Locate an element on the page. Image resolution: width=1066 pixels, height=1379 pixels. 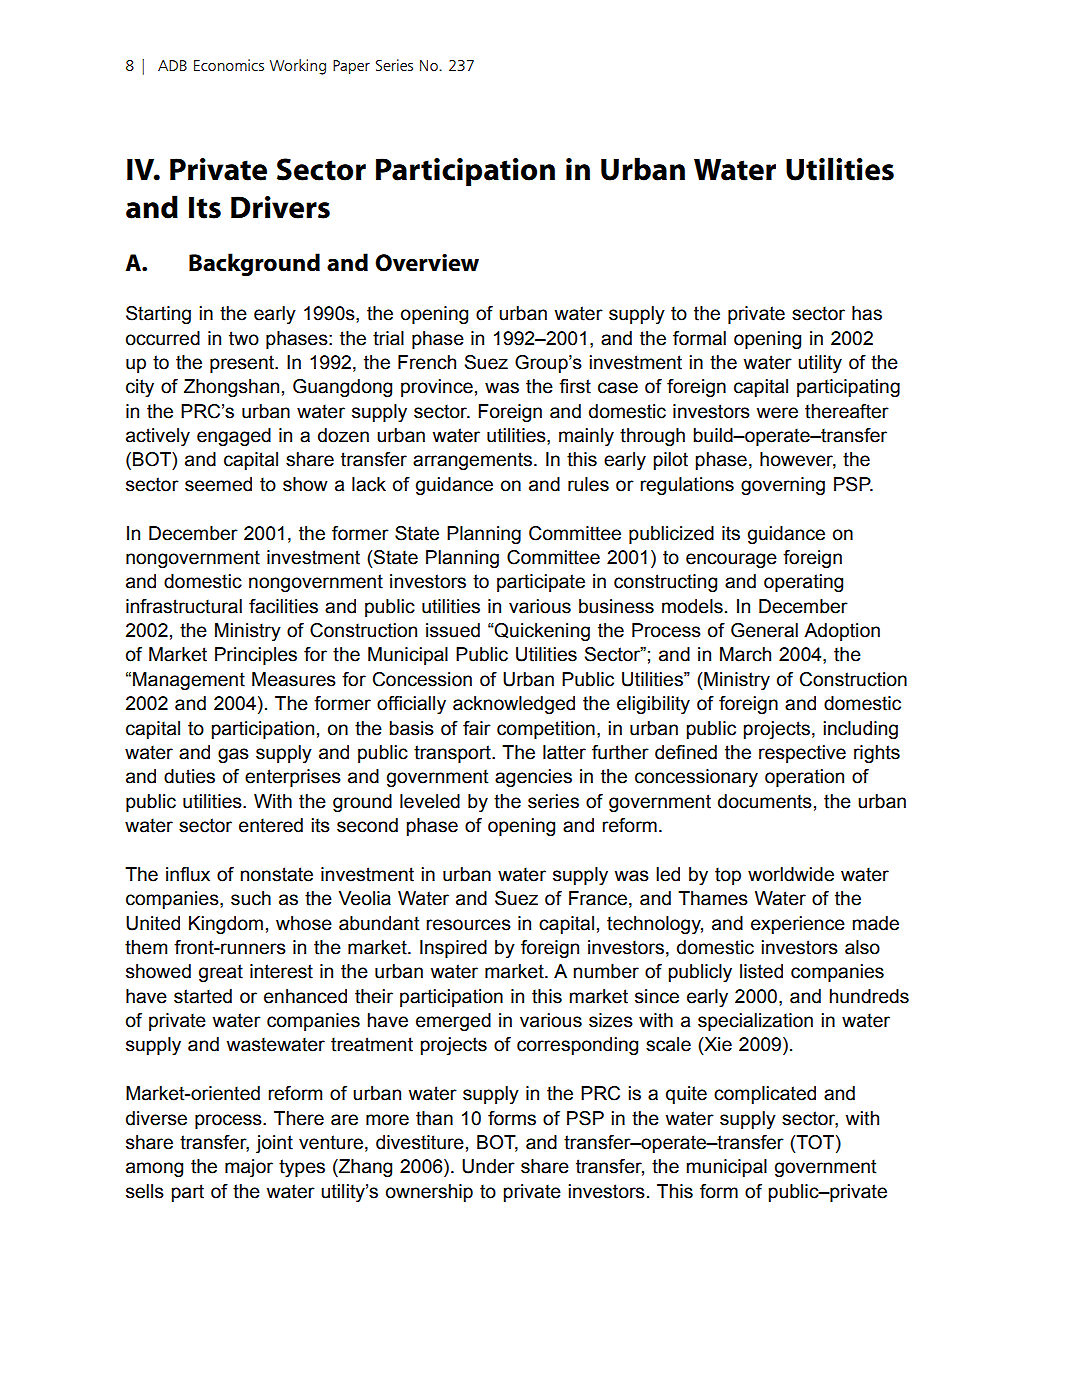
Quickening is located at coordinates (541, 632).
